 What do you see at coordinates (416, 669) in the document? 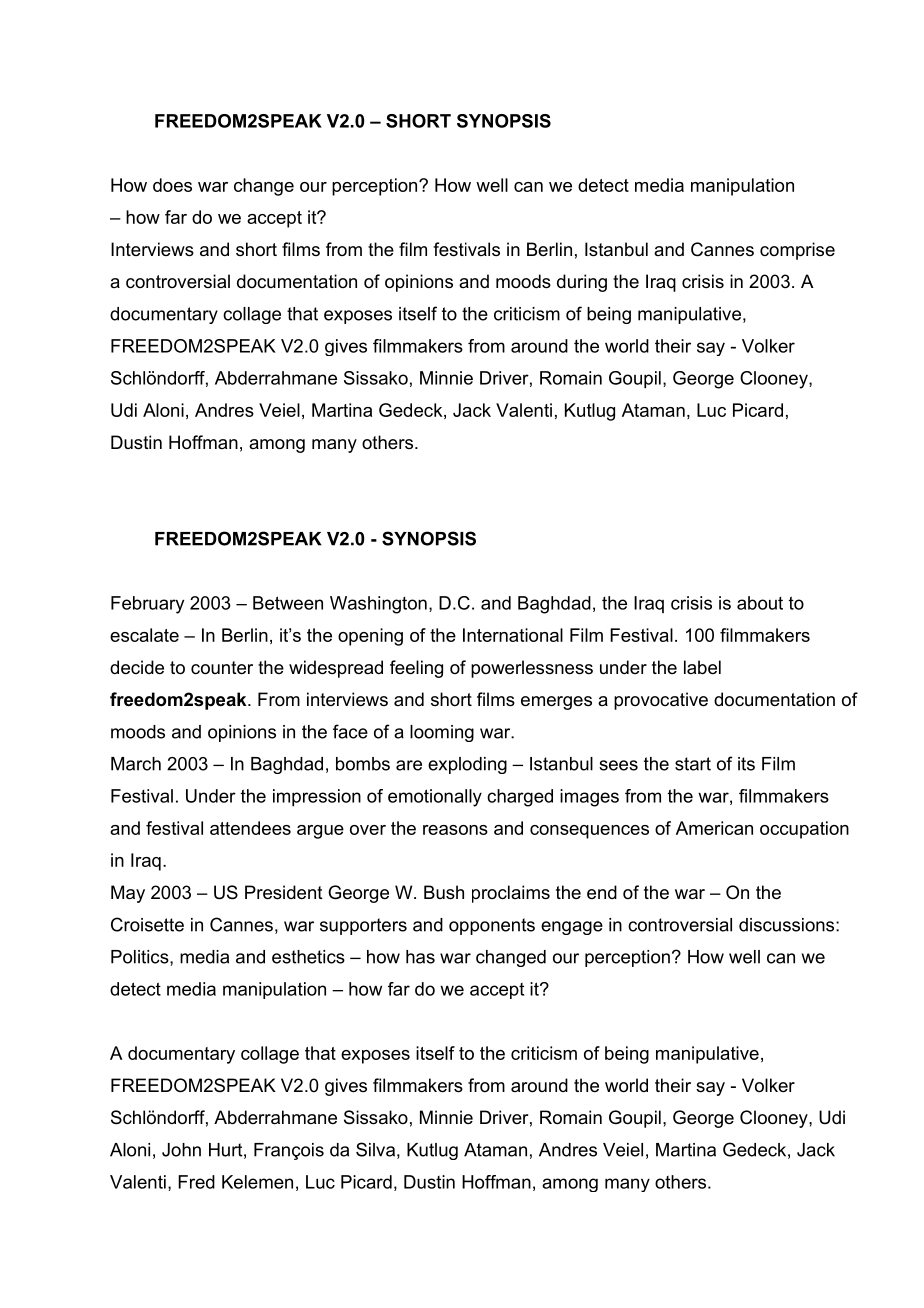
I see `feeling` at bounding box center [416, 669].
